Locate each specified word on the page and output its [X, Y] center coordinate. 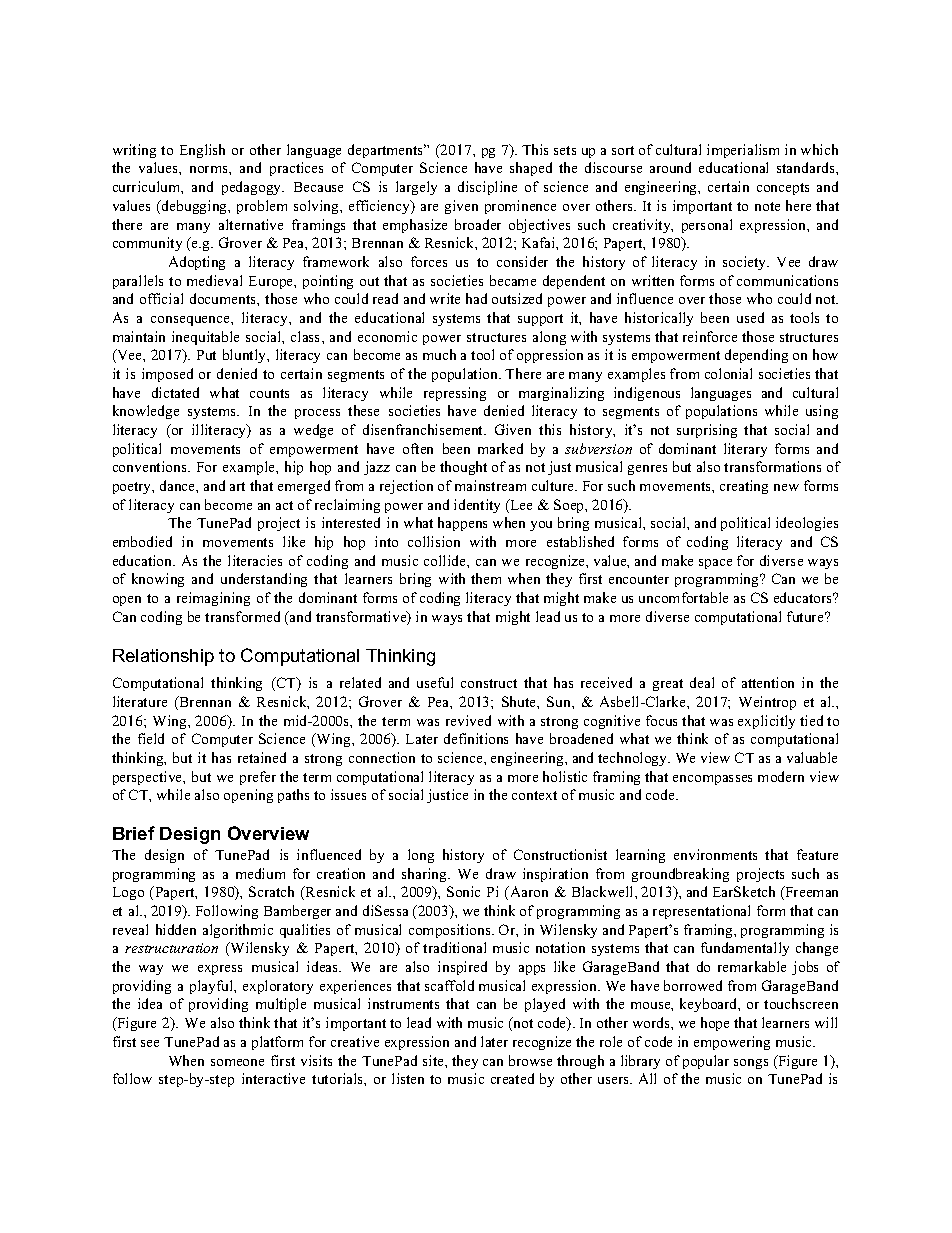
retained [262, 757]
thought [463, 468]
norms [210, 169]
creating [744, 487]
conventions [151, 466]
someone [237, 1062]
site [434, 1060]
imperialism [743, 151]
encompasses [712, 780]
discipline [487, 188]
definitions [476, 738]
